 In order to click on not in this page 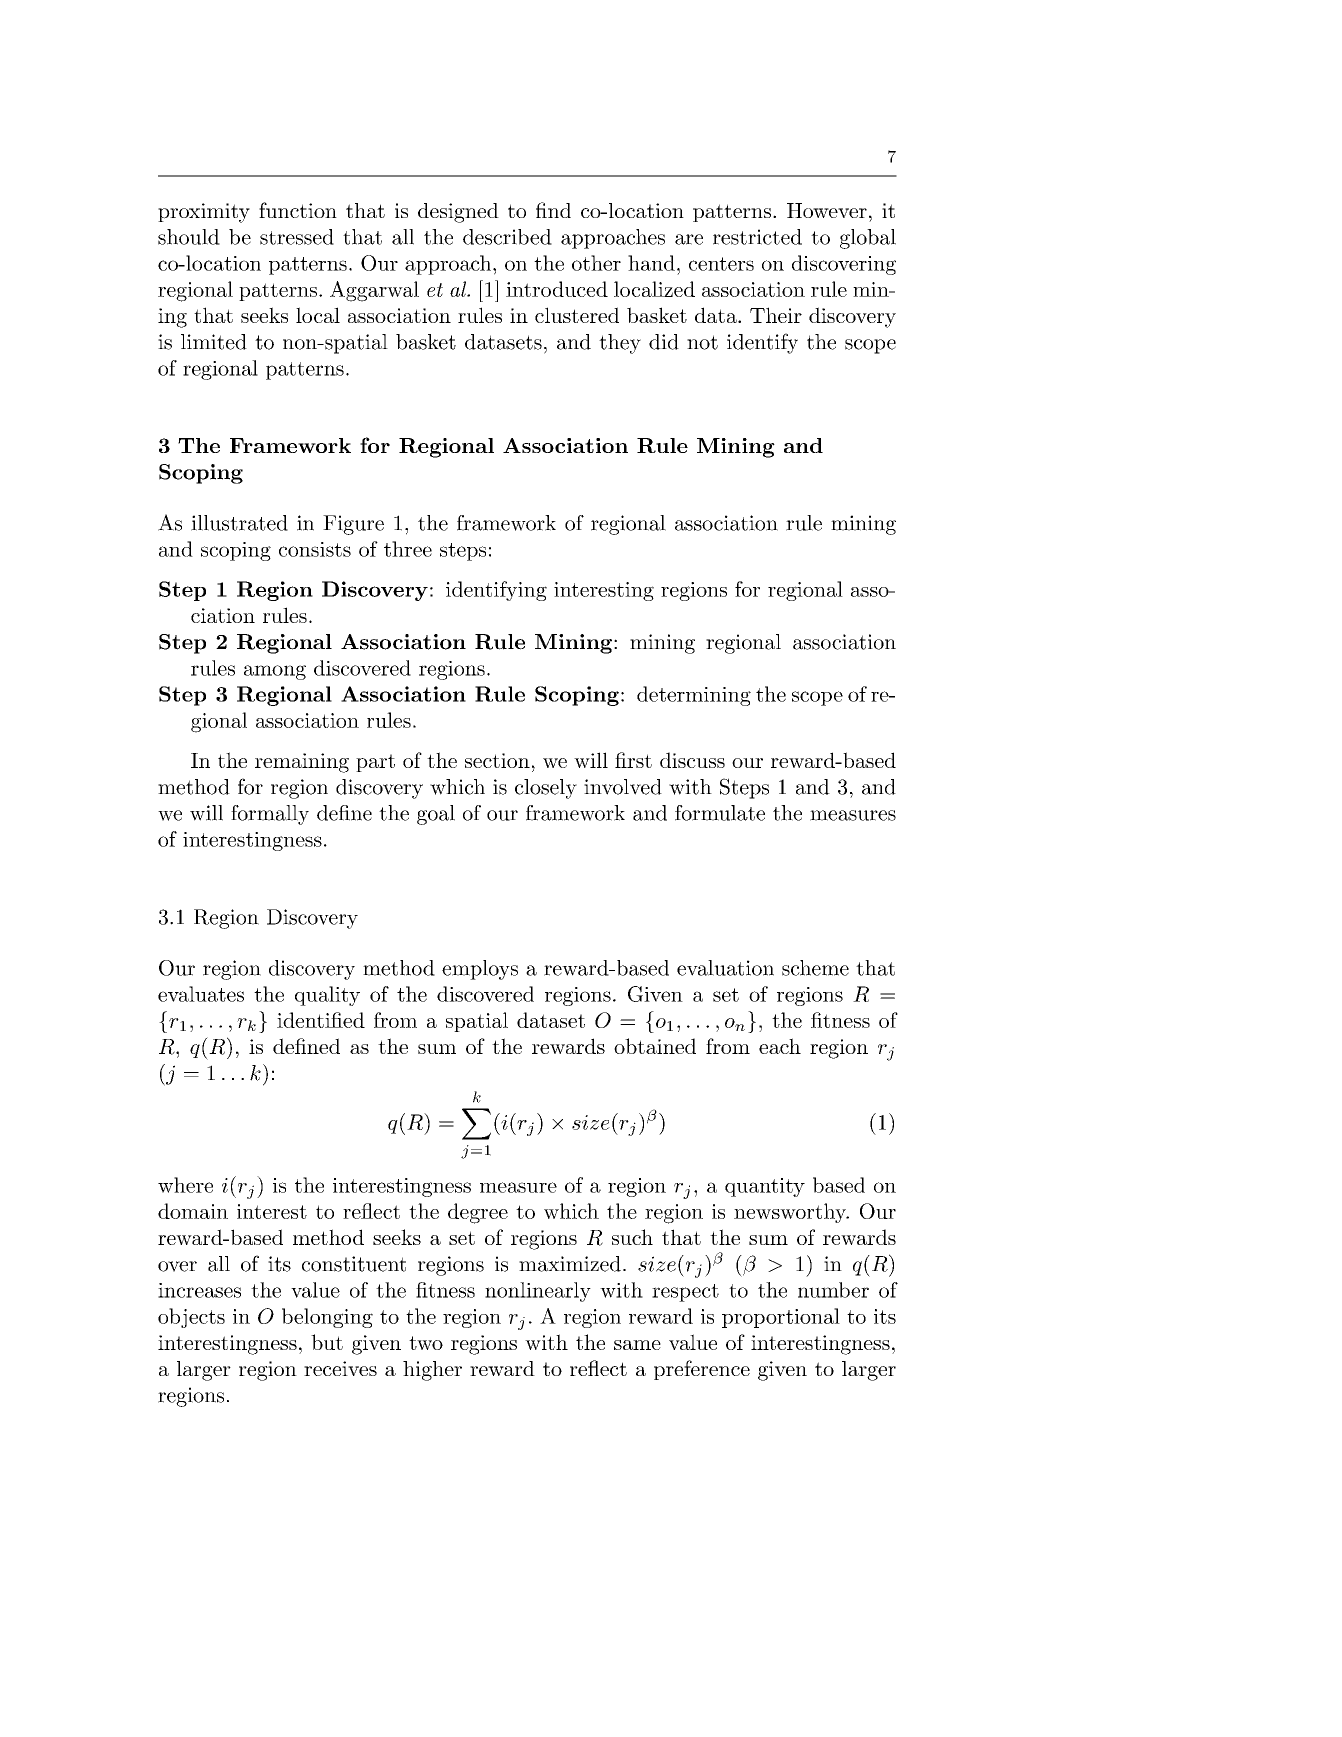, I will do `click(702, 342)`.
